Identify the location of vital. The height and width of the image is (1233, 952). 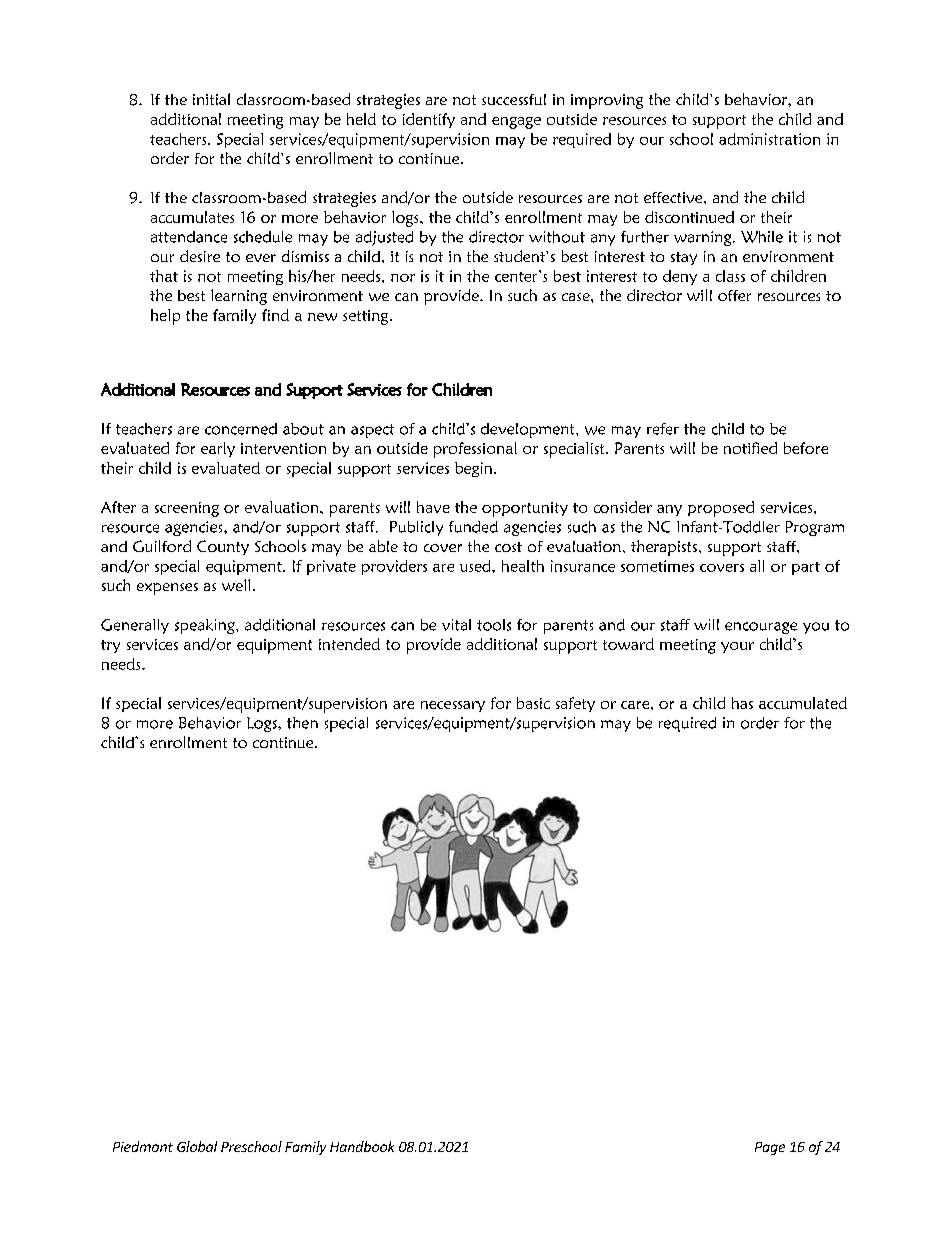
(456, 625).
